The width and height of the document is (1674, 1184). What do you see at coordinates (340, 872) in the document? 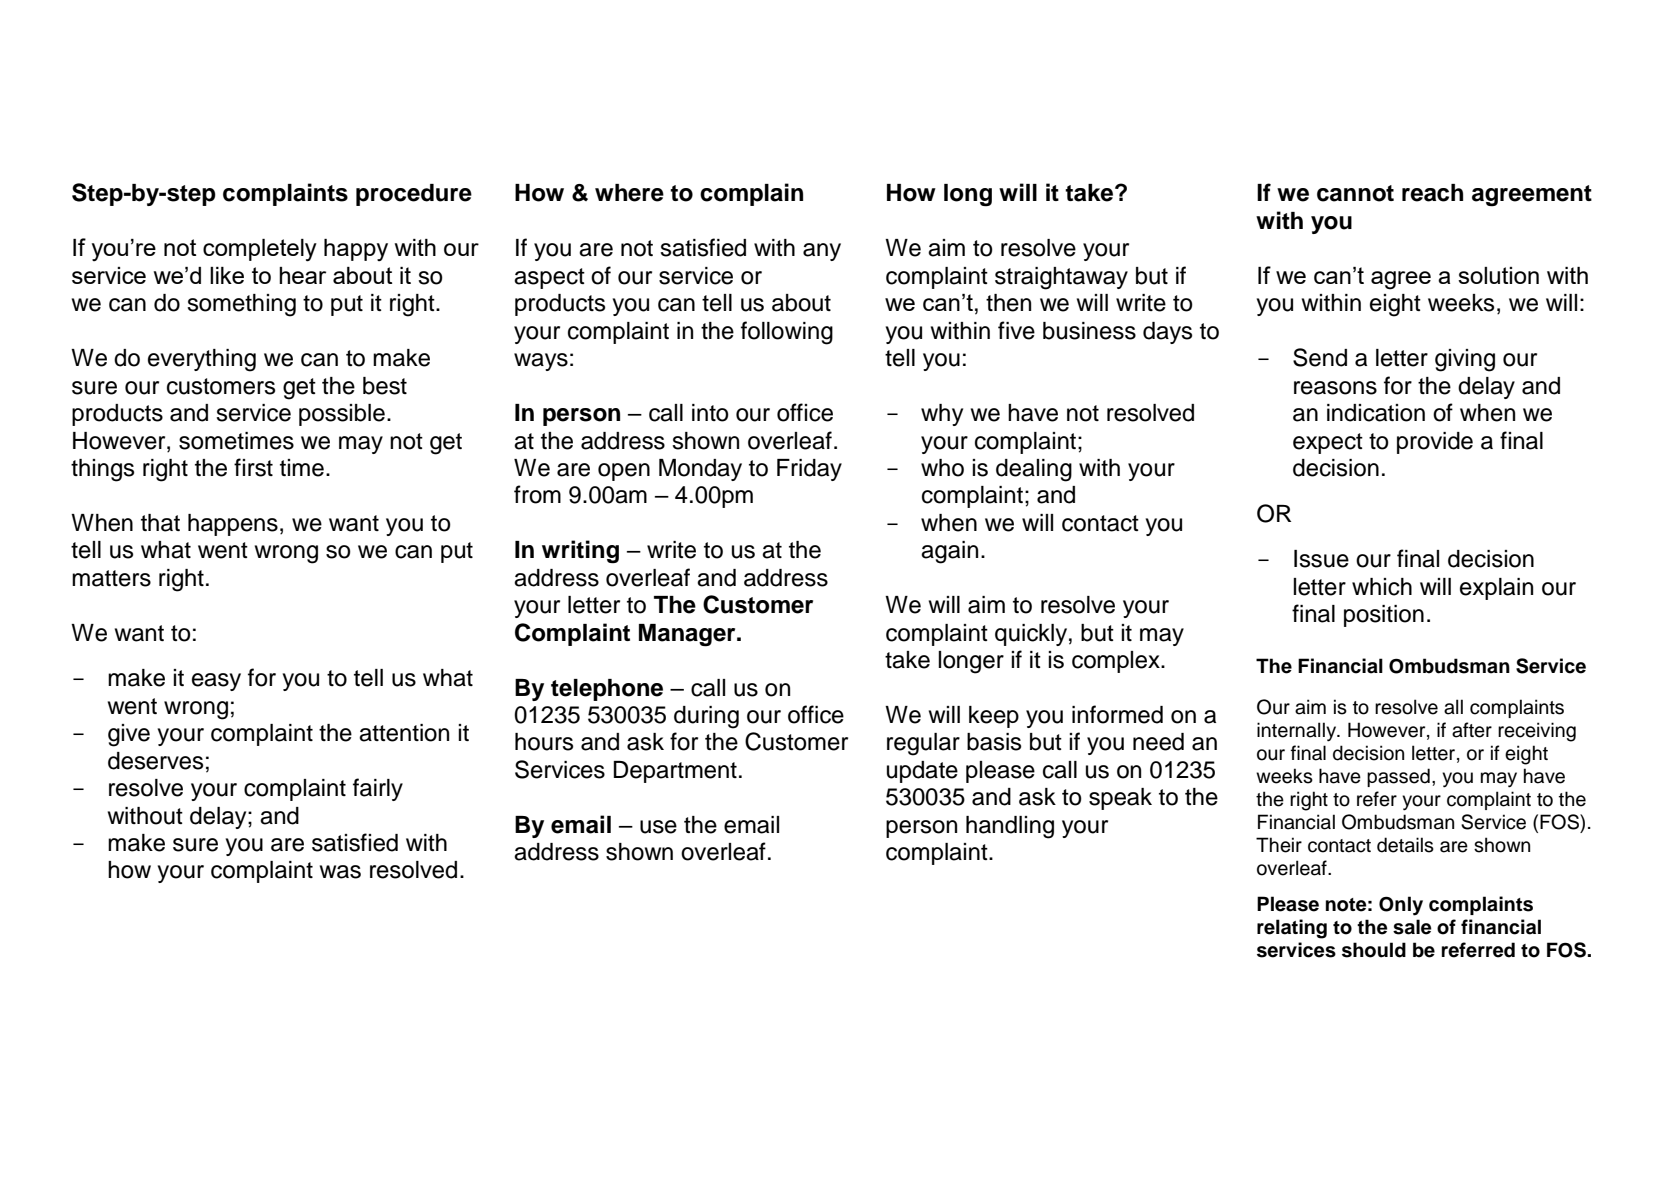
I see `was` at bounding box center [340, 872].
